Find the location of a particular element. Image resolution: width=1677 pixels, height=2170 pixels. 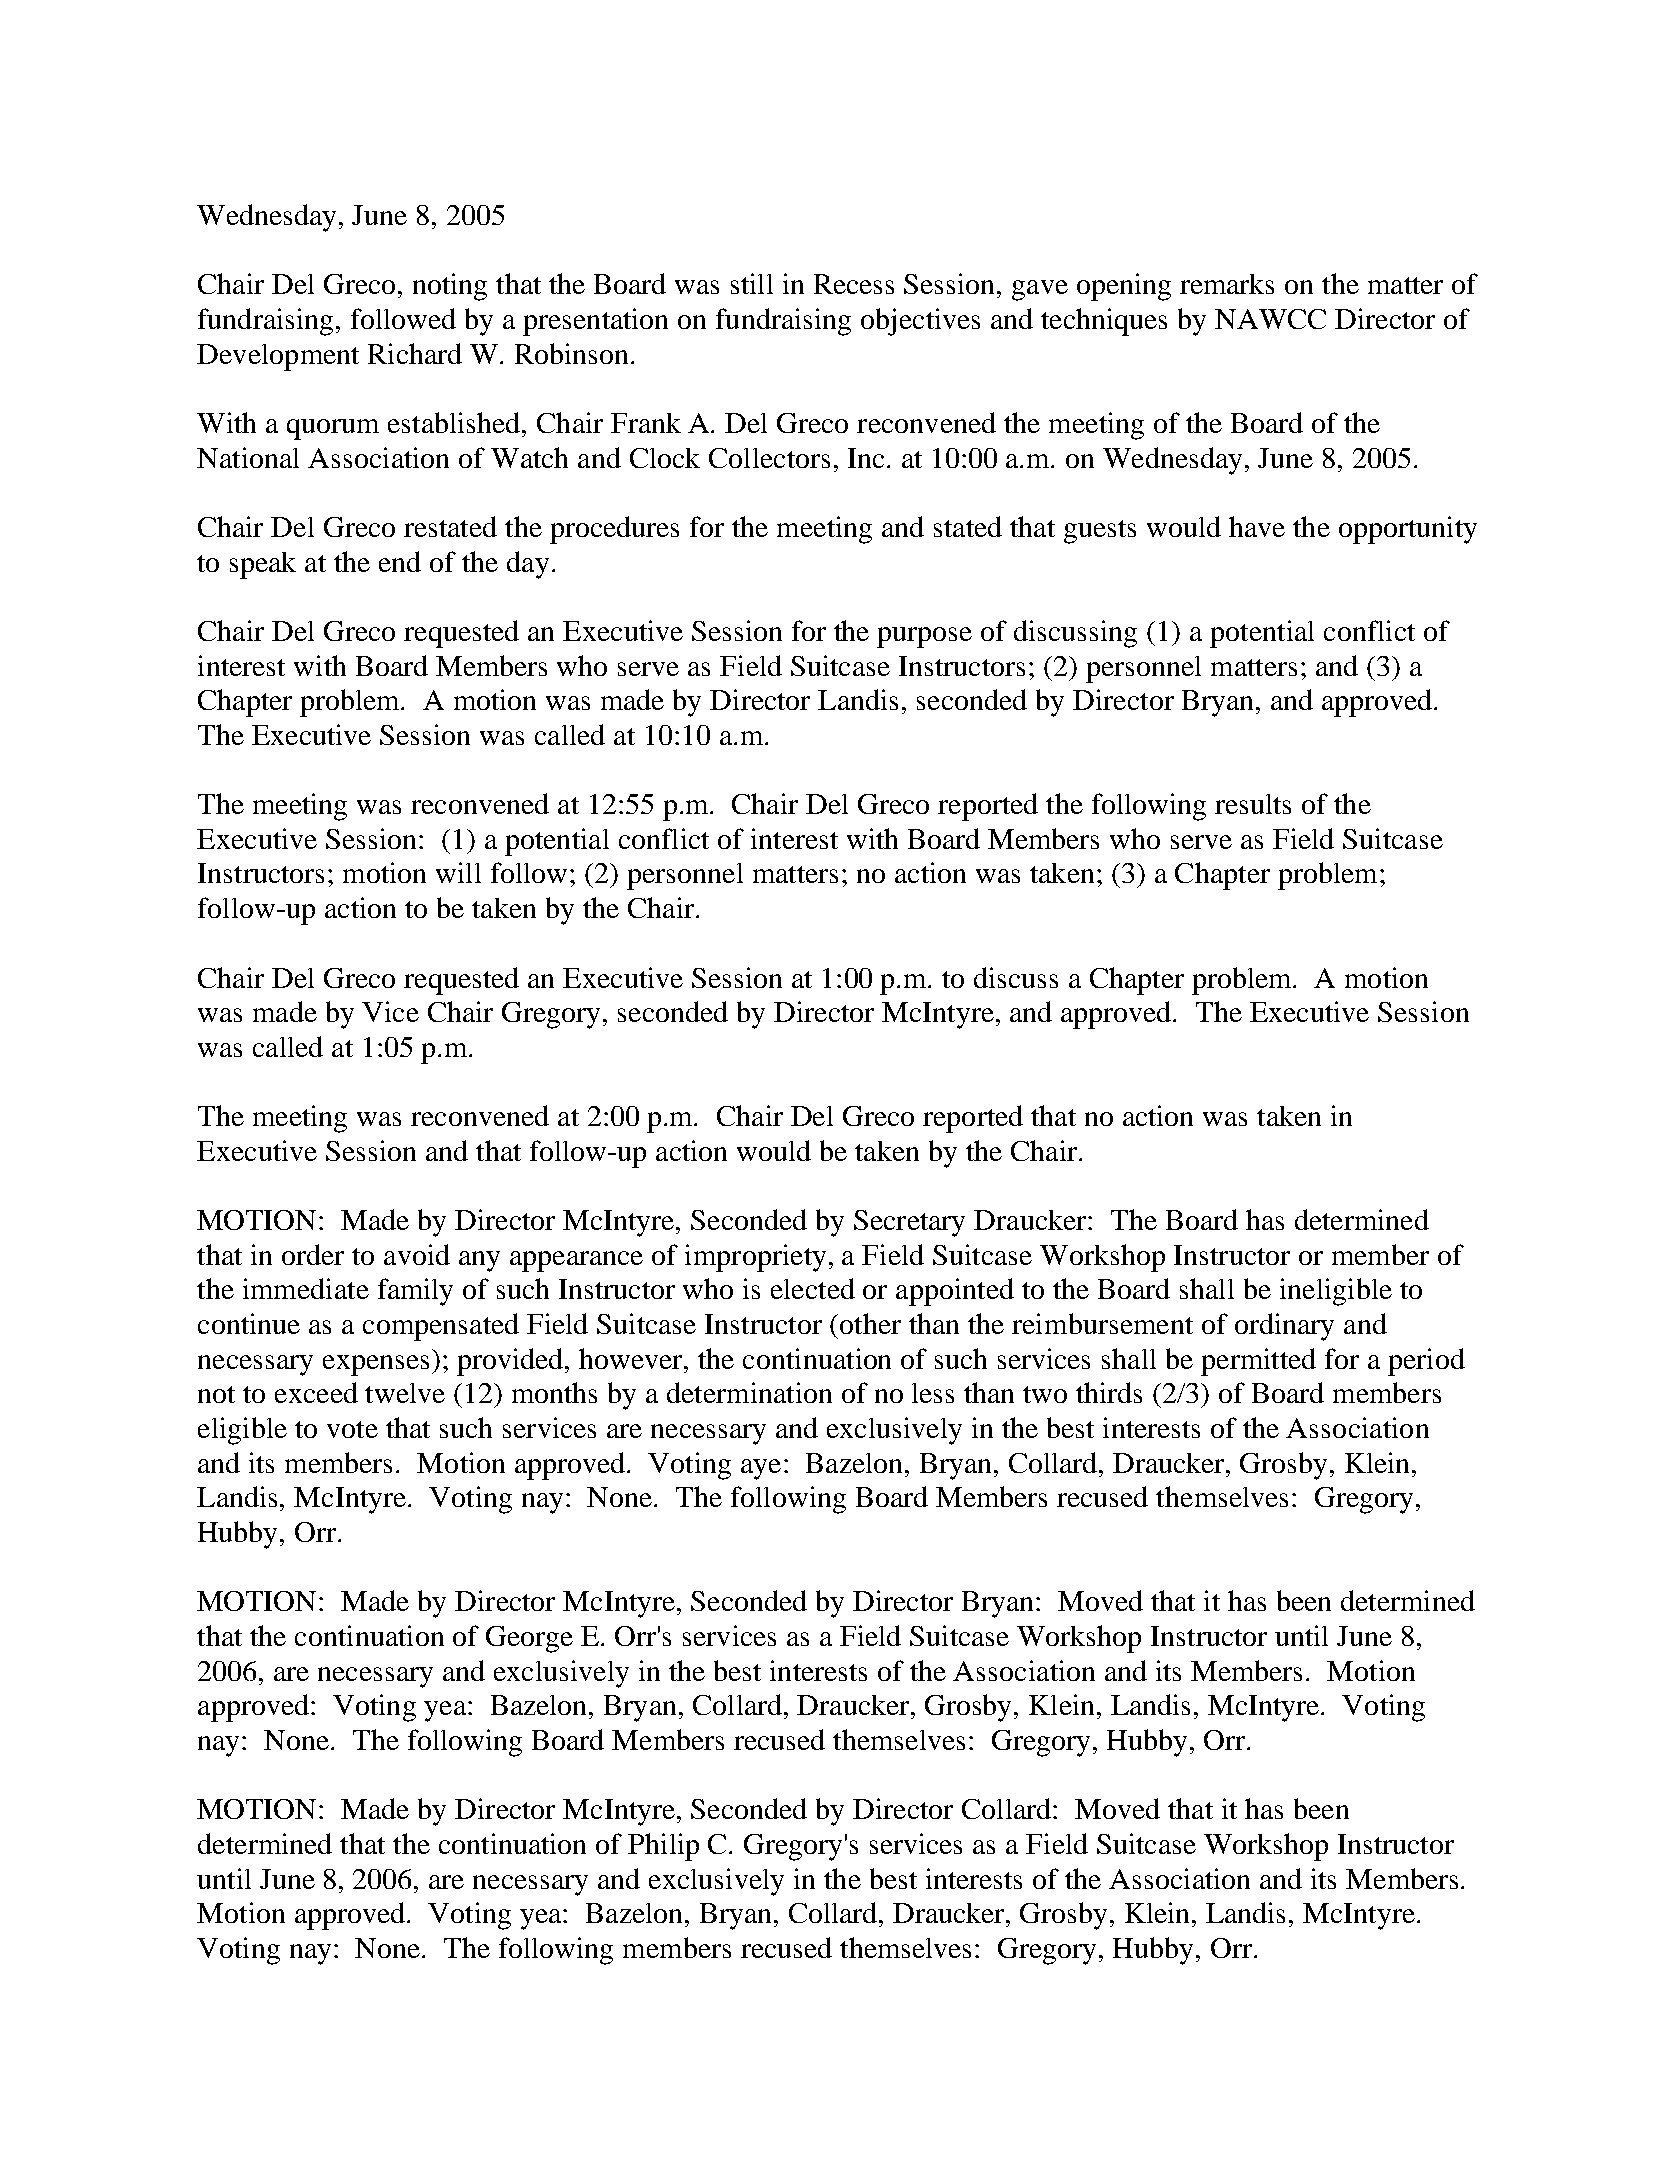

Philip is located at coordinates (663, 1847).
